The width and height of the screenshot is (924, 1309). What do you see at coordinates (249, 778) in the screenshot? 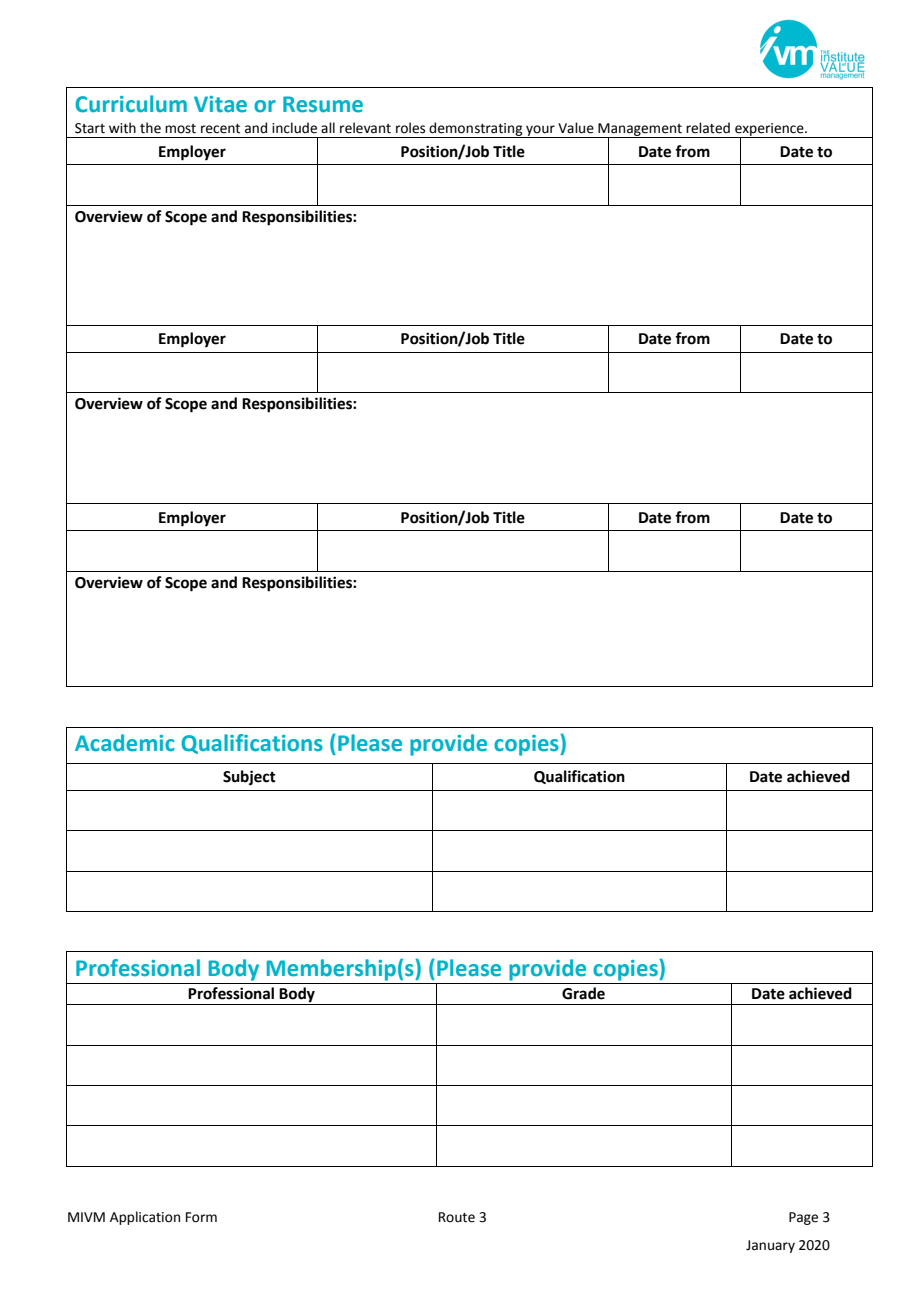
I see `Subject` at bounding box center [249, 778].
